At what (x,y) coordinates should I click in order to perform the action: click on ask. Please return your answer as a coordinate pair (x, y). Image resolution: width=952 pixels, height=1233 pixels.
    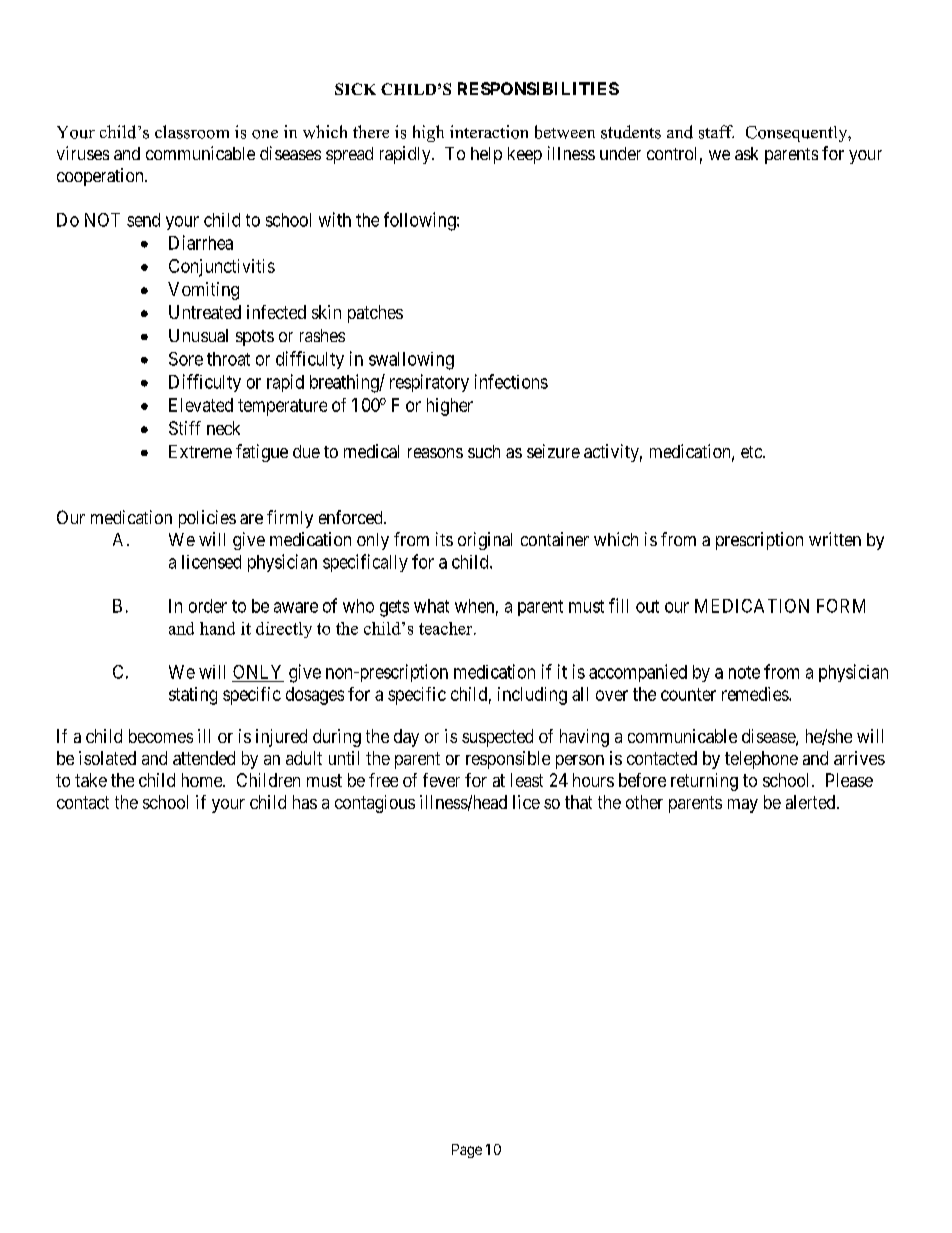
    Looking at the image, I should click on (746, 153).
